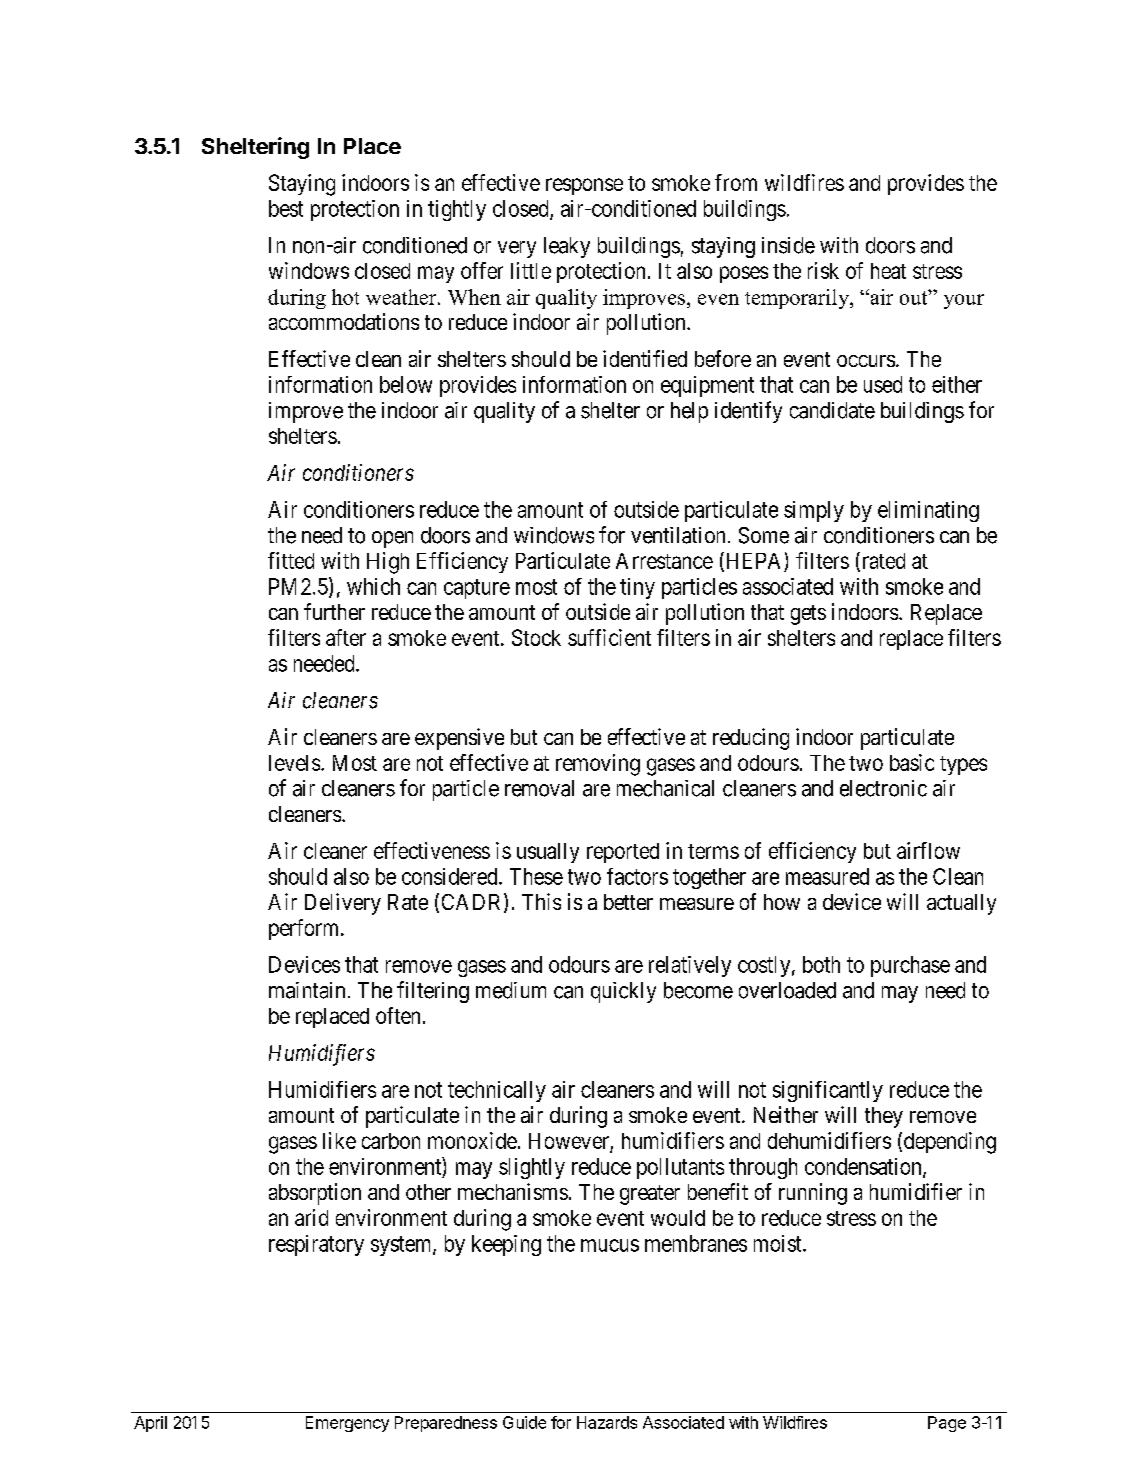  Describe the element at coordinates (888, 271) in the image. I see `heat` at that location.
